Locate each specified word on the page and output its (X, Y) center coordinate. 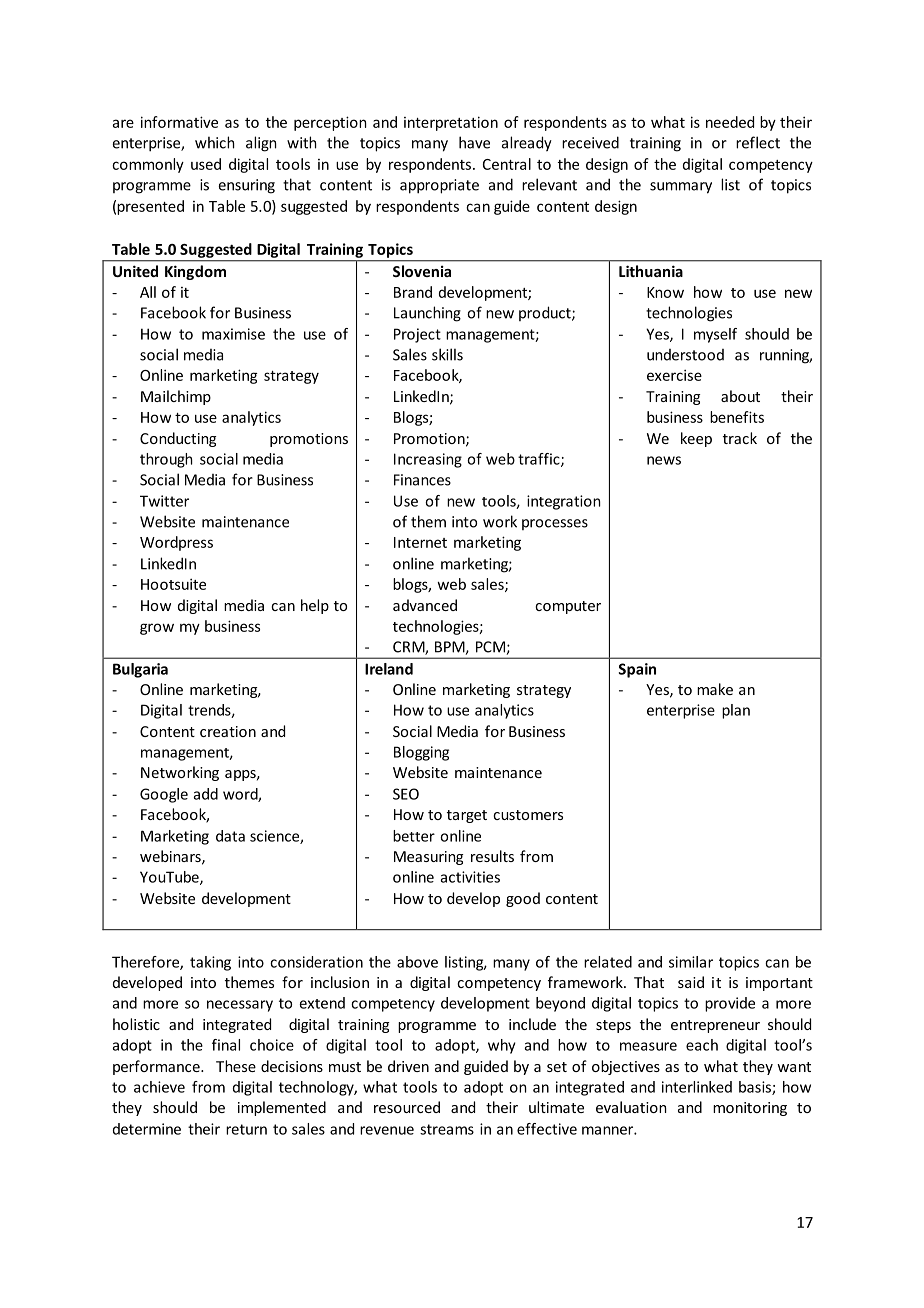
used (206, 164)
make (715, 689)
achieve (159, 1087)
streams (447, 1129)
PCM (491, 648)
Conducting (178, 439)
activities (470, 877)
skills (447, 354)
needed (730, 122)
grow (157, 629)
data (230, 836)
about (740, 396)
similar (691, 962)
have (474, 142)
